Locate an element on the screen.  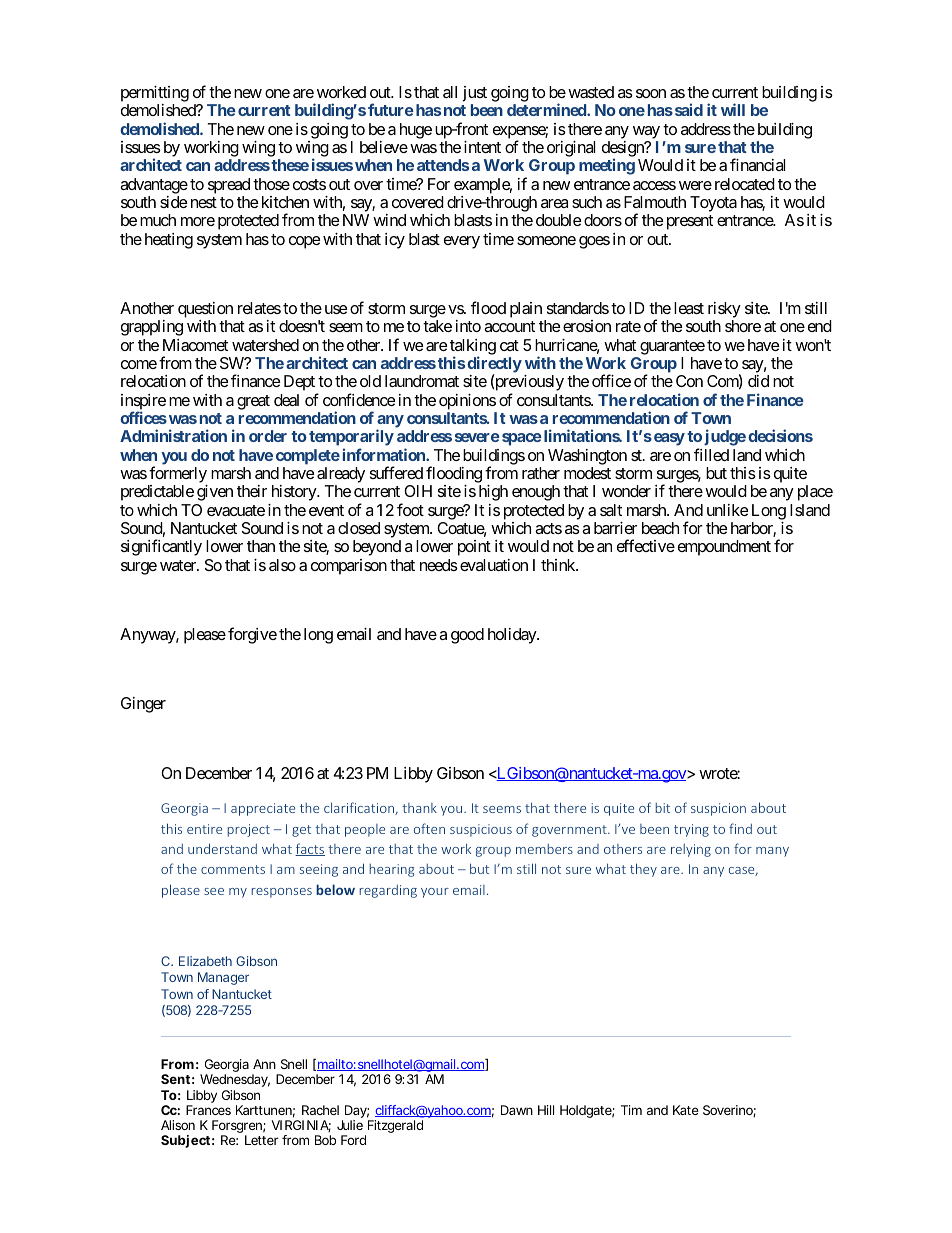
Kate is located at coordinates (686, 1110).
